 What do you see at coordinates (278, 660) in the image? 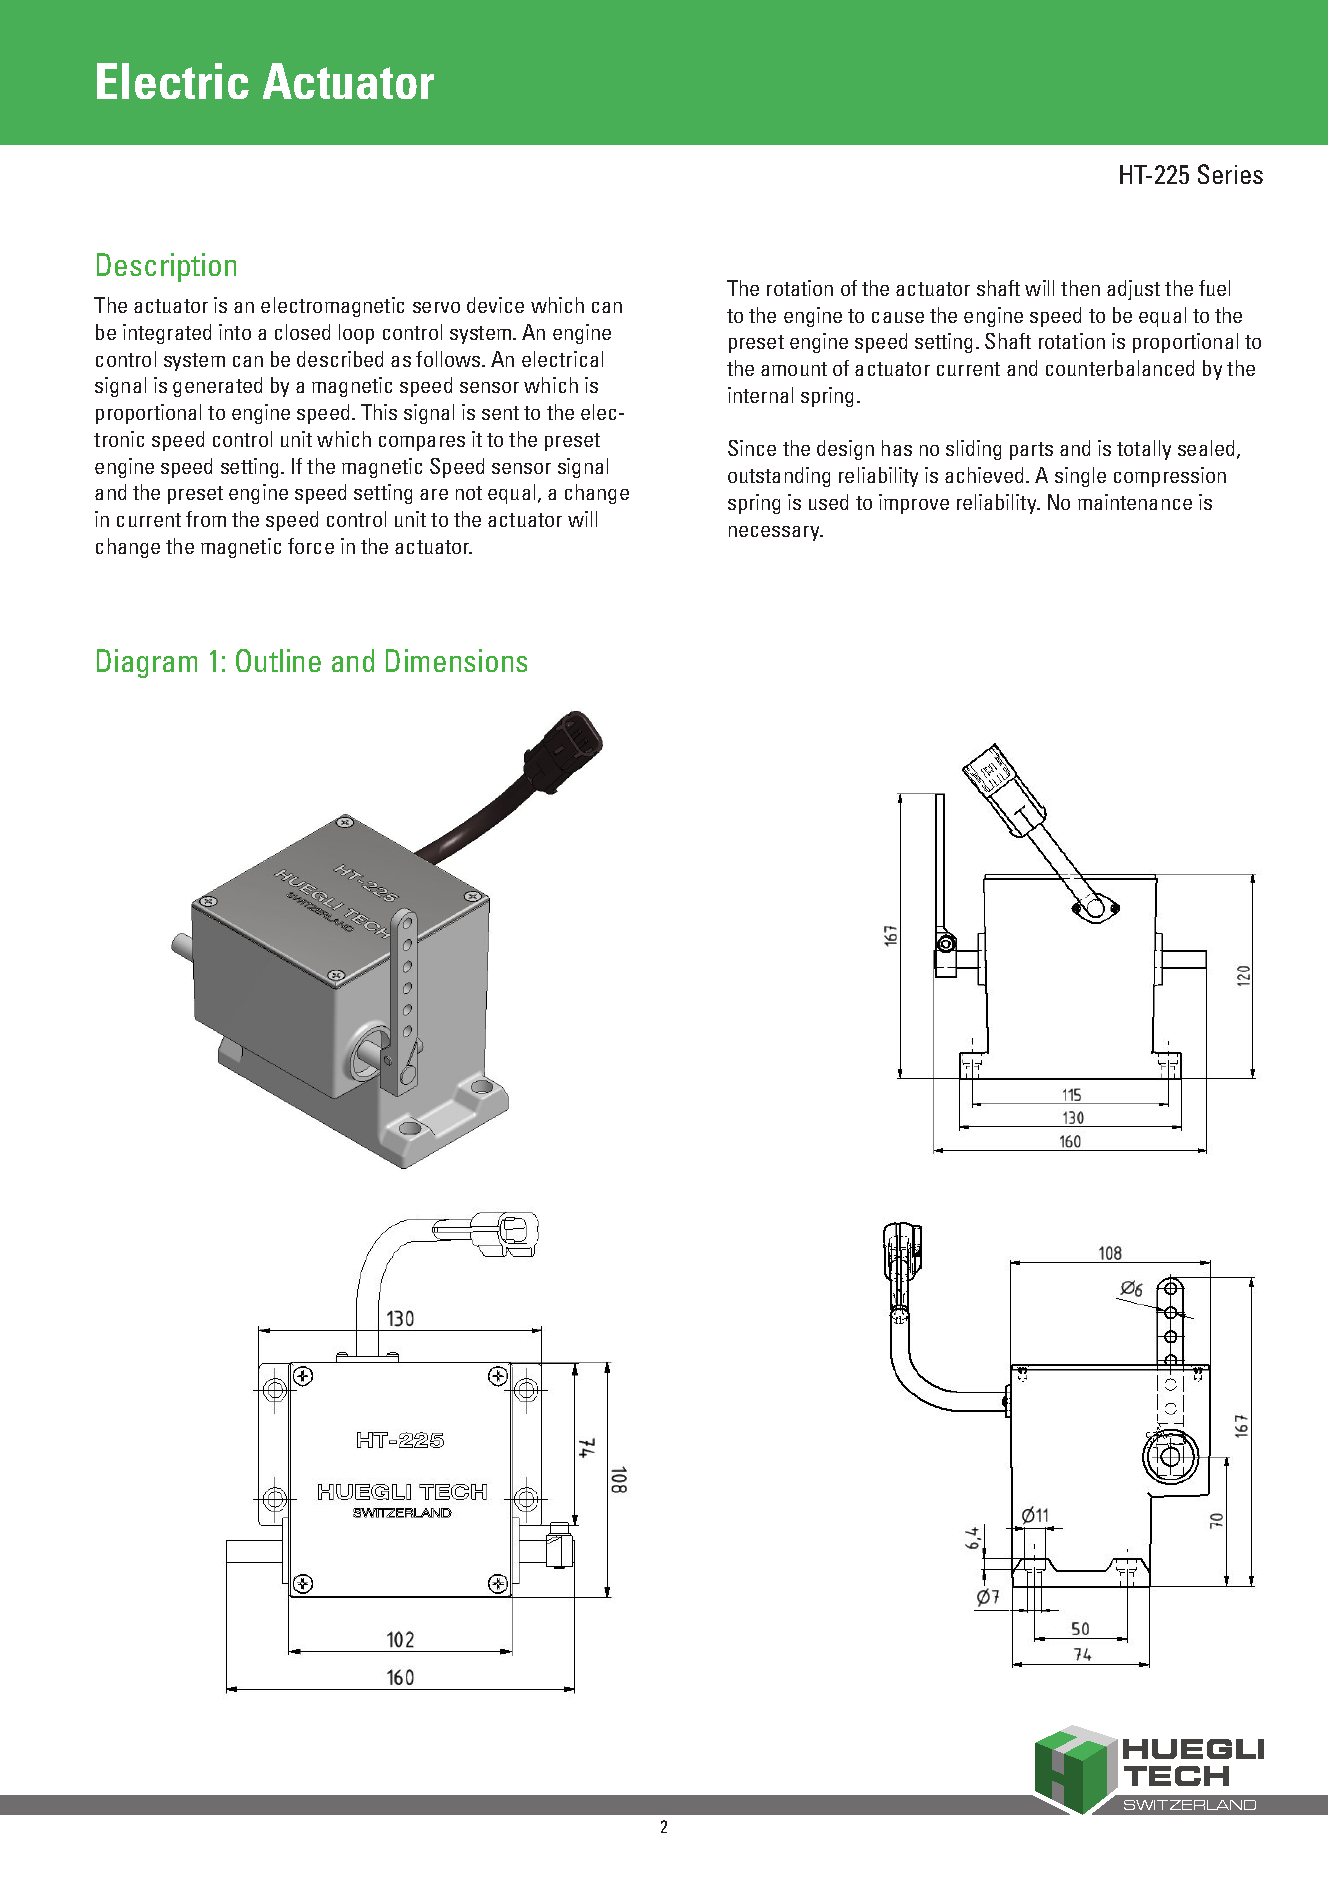
I see `Outline` at bounding box center [278, 660].
